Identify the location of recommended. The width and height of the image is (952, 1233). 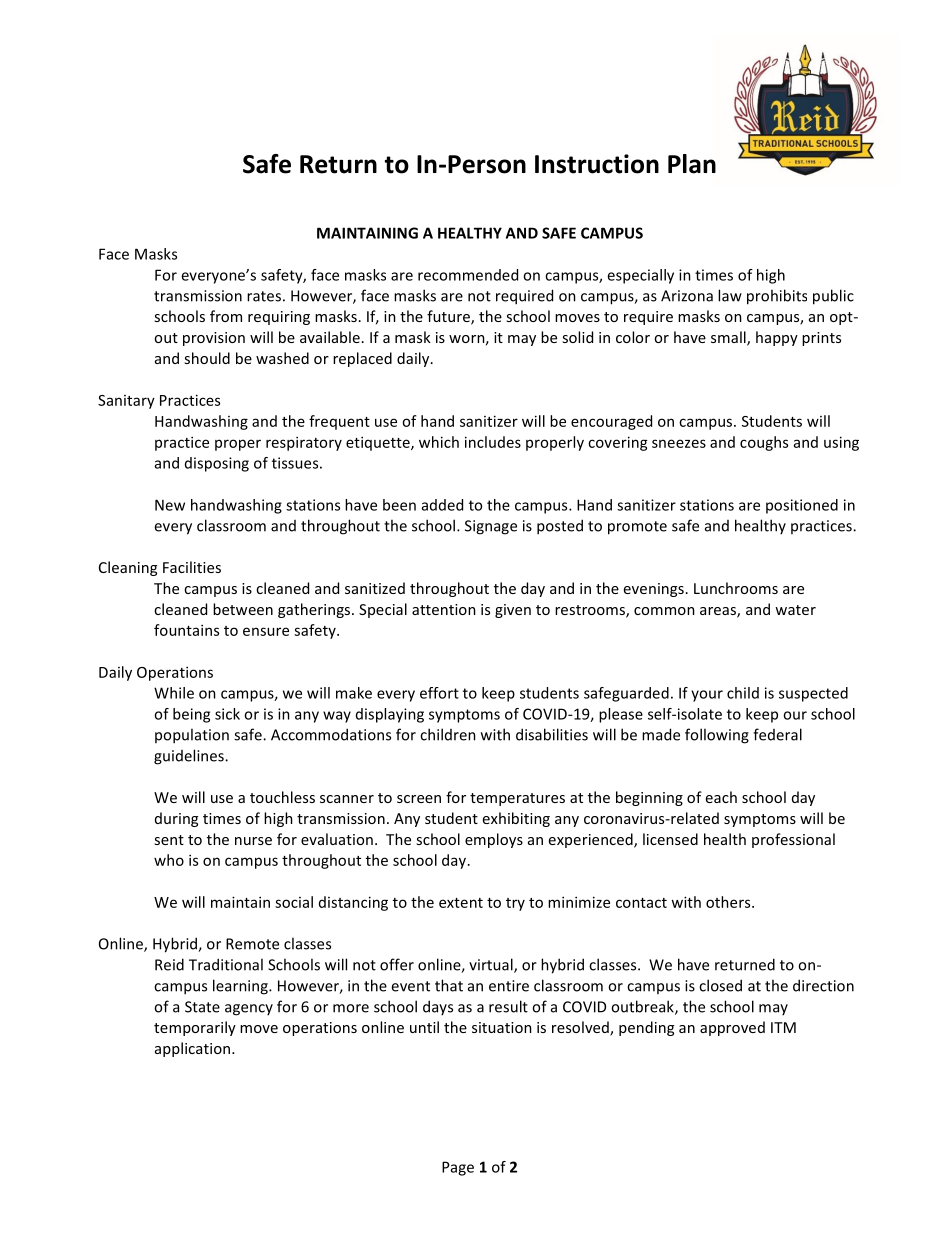
(468, 275).
